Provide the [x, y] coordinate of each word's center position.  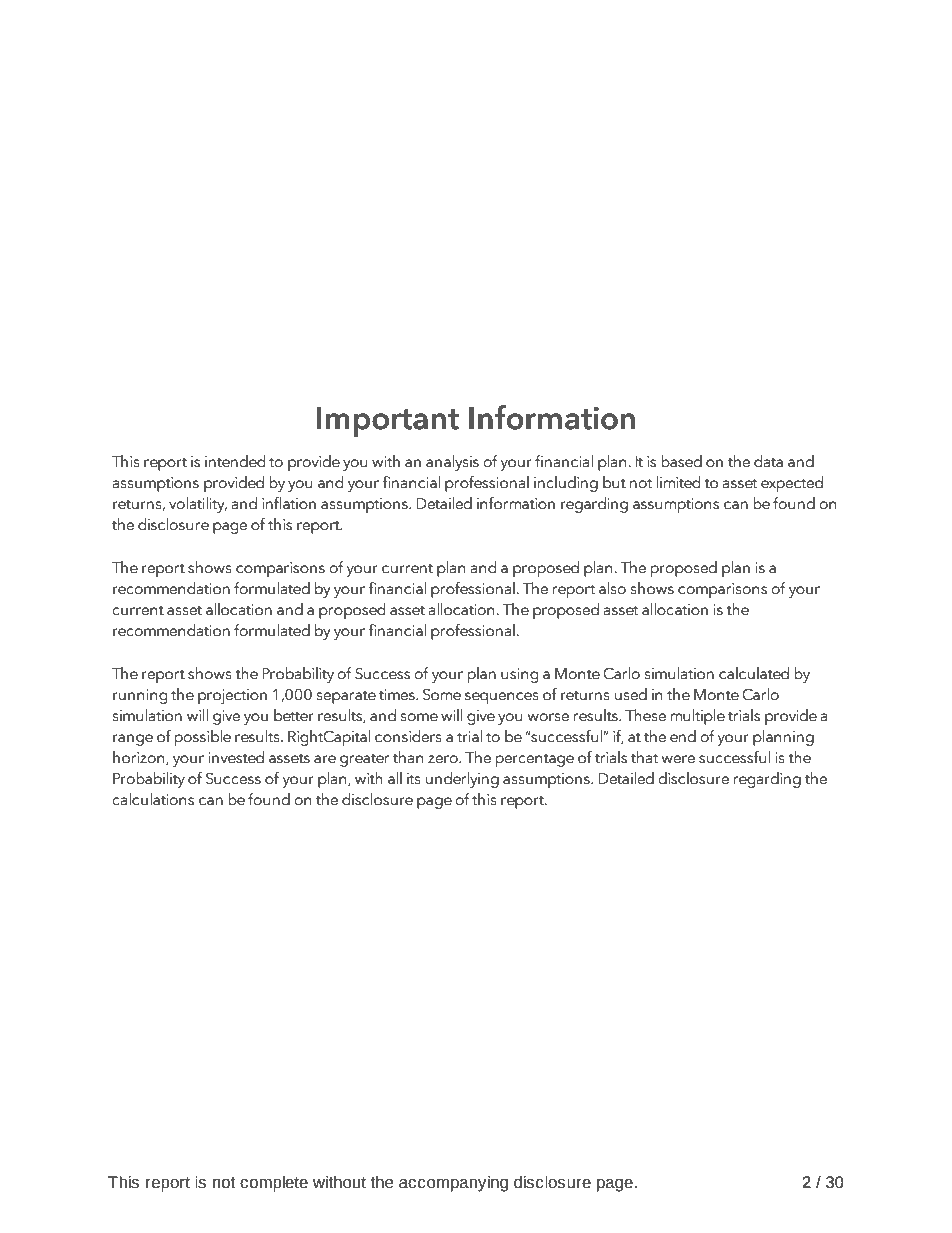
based [681, 461]
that [644, 757]
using [520, 675]
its [414, 779]
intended [235, 461]
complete [274, 1184]
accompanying [453, 1184]
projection [232, 696]
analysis [452, 463]
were [678, 759]
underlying [462, 780]
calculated [754, 673]
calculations [153, 799]
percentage [535, 760]
